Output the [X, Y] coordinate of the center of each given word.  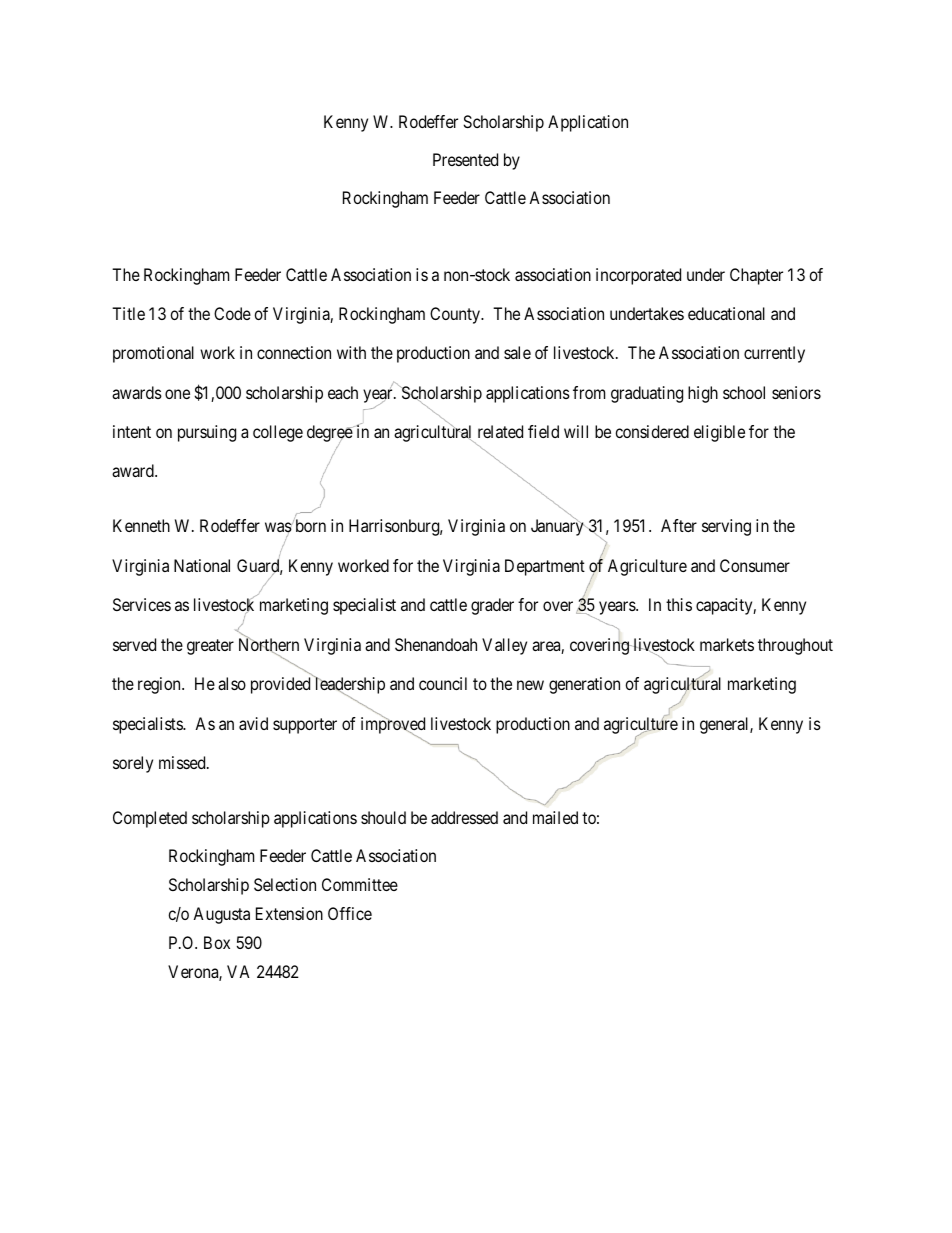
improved [393, 726]
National [202, 565]
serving [726, 527]
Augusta [221, 915]
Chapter [756, 276]
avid [253, 723]
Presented [465, 159]
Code [232, 313]
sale [517, 352]
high [703, 394]
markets [727, 644]
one [177, 394]
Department [545, 567]
